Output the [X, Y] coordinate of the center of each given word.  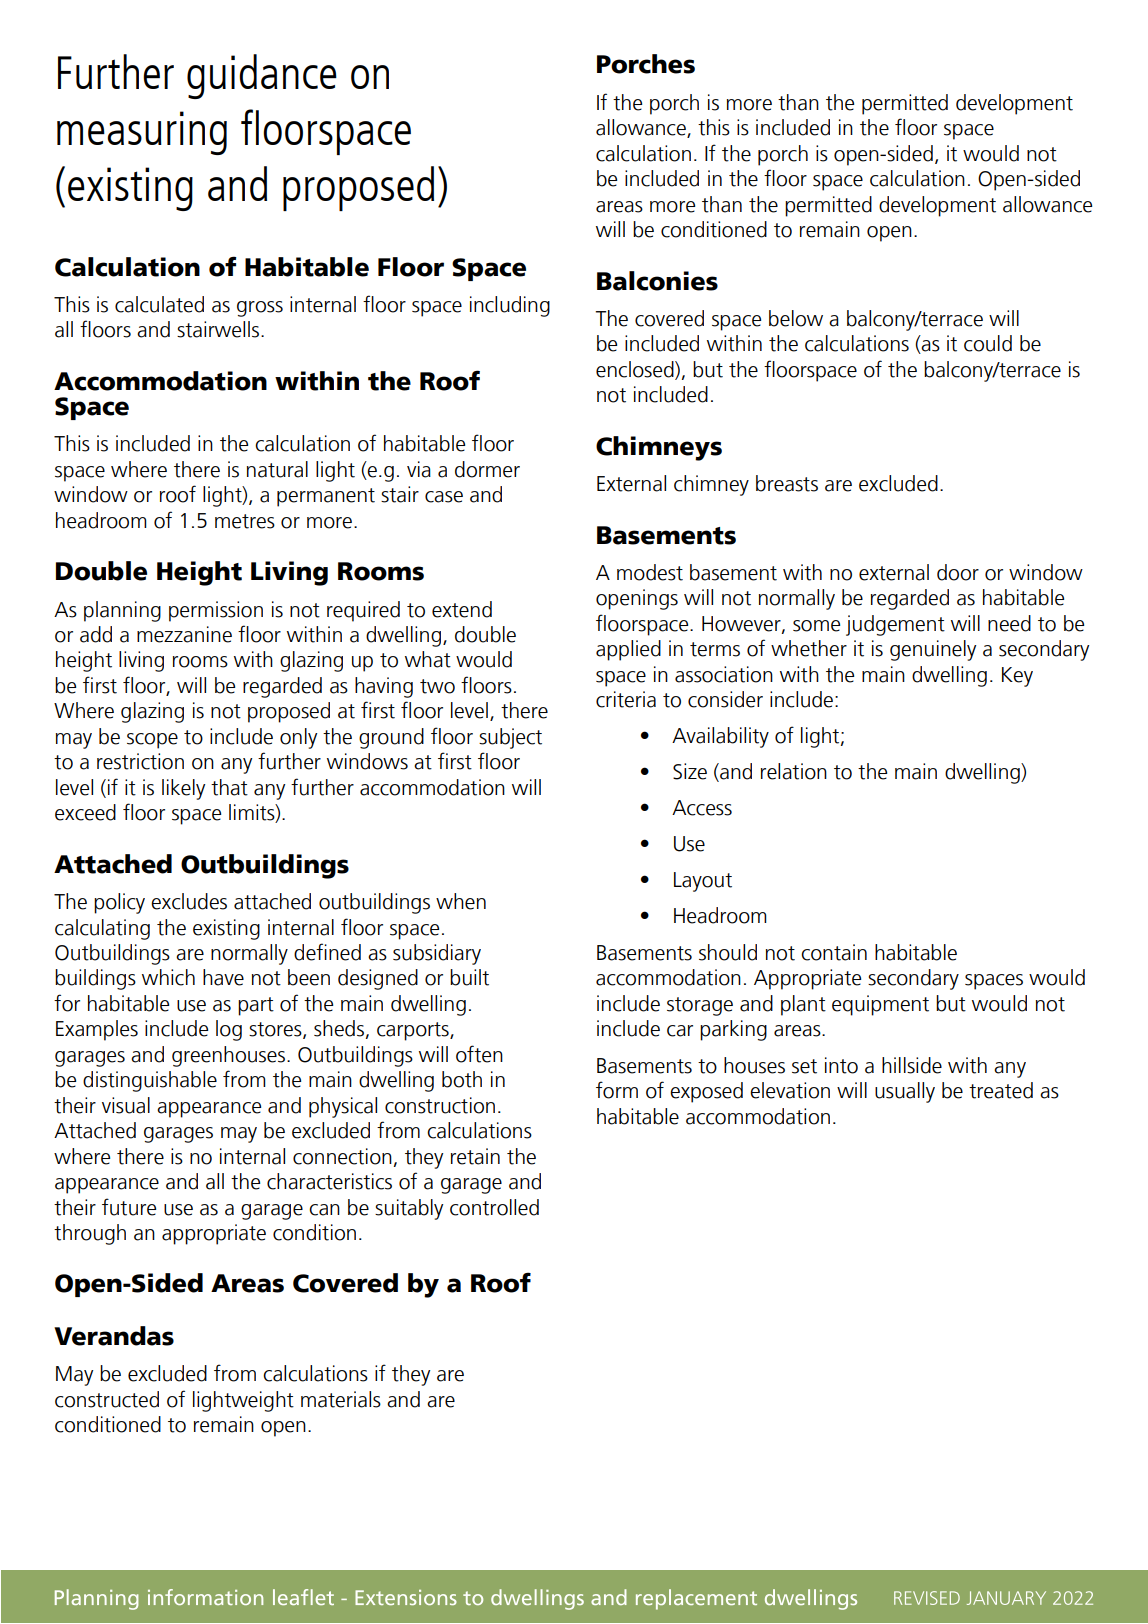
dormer [487, 469]
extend [462, 609]
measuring [142, 133]
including [510, 306]
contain [834, 952]
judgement [895, 625]
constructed [107, 1399]
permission [216, 611]
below [796, 318]
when [461, 901]
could [988, 343]
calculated [159, 304]
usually [905, 1092]
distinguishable [150, 1081]
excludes [189, 901]
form [617, 1090]
